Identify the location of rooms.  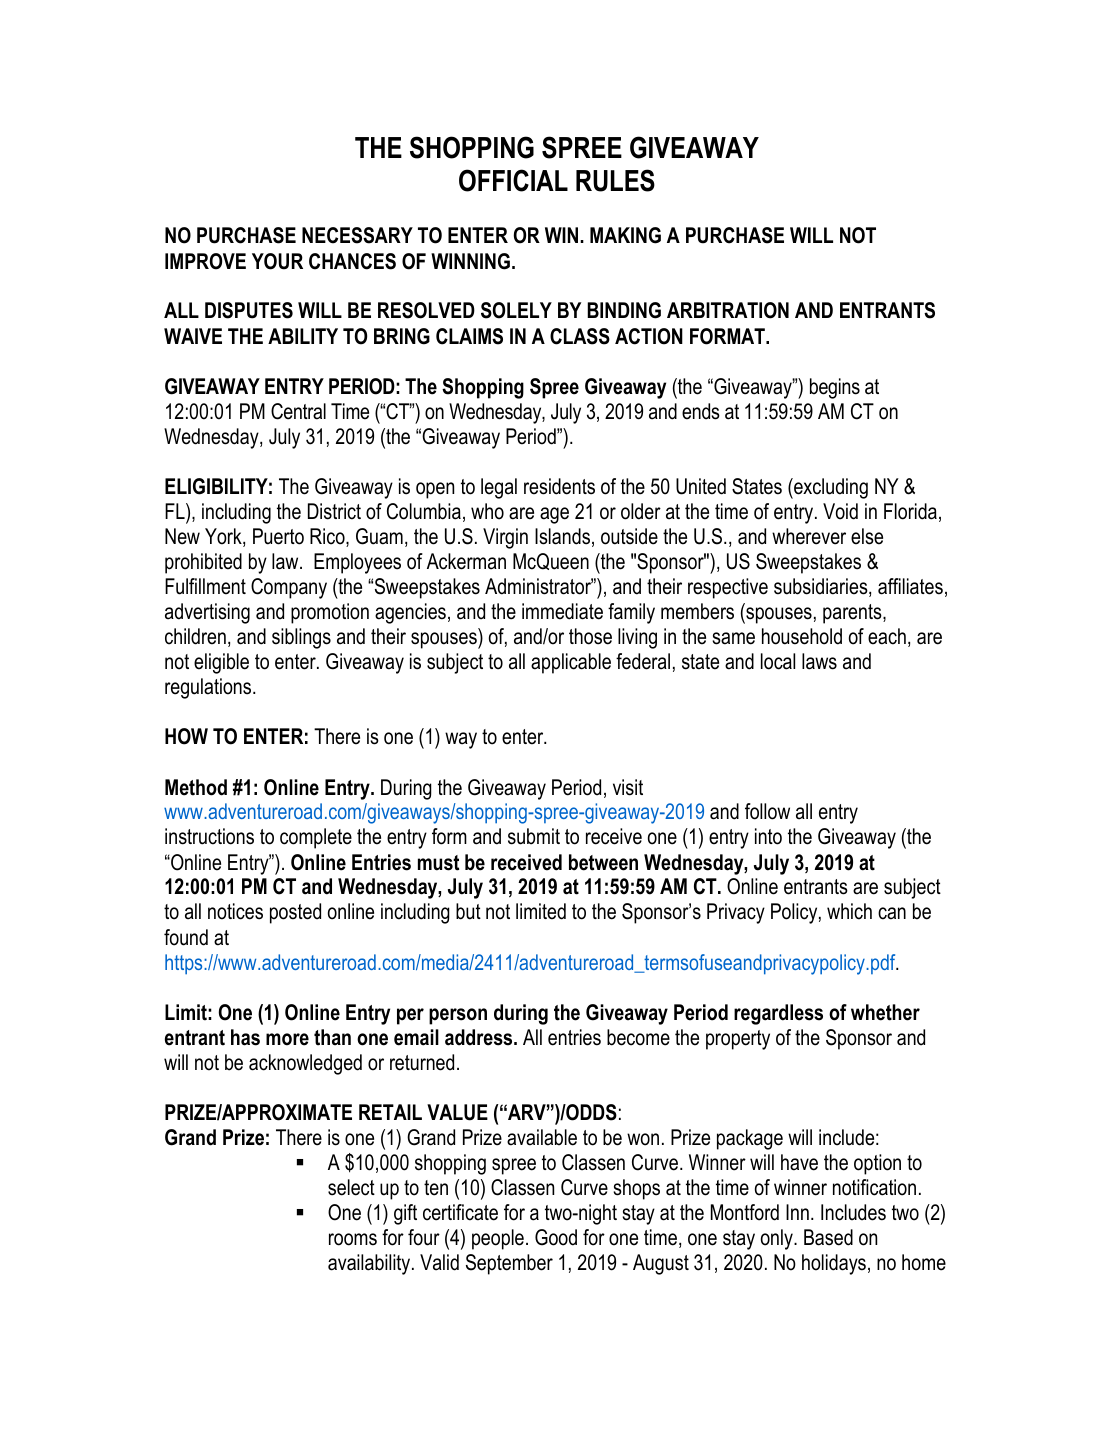
(353, 1239).
